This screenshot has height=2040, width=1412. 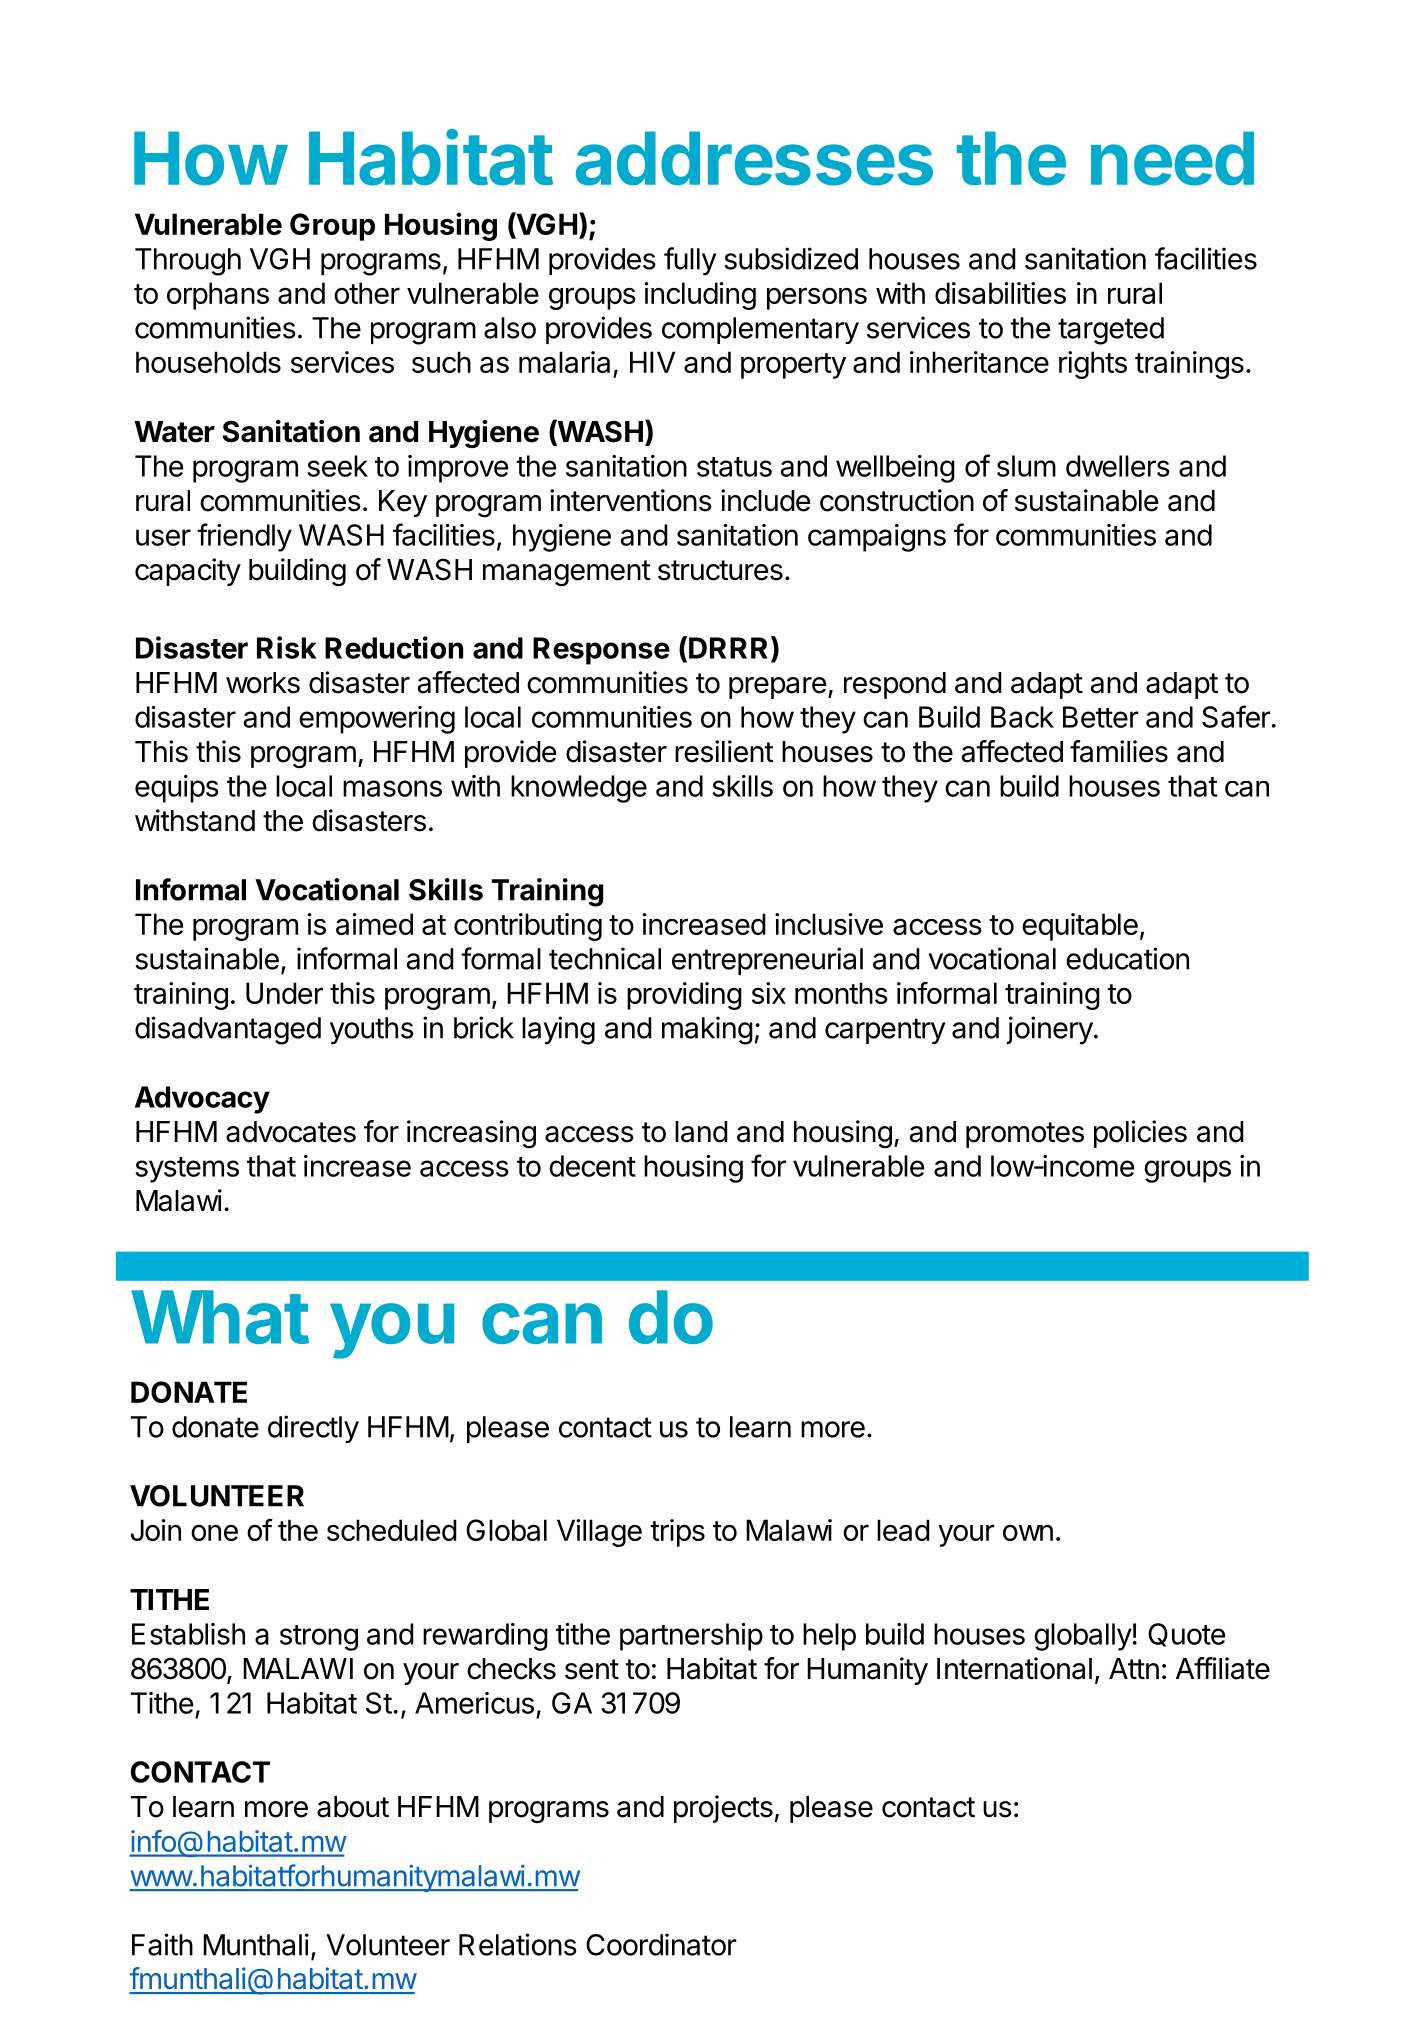 I want to click on Through, so click(x=188, y=262).
